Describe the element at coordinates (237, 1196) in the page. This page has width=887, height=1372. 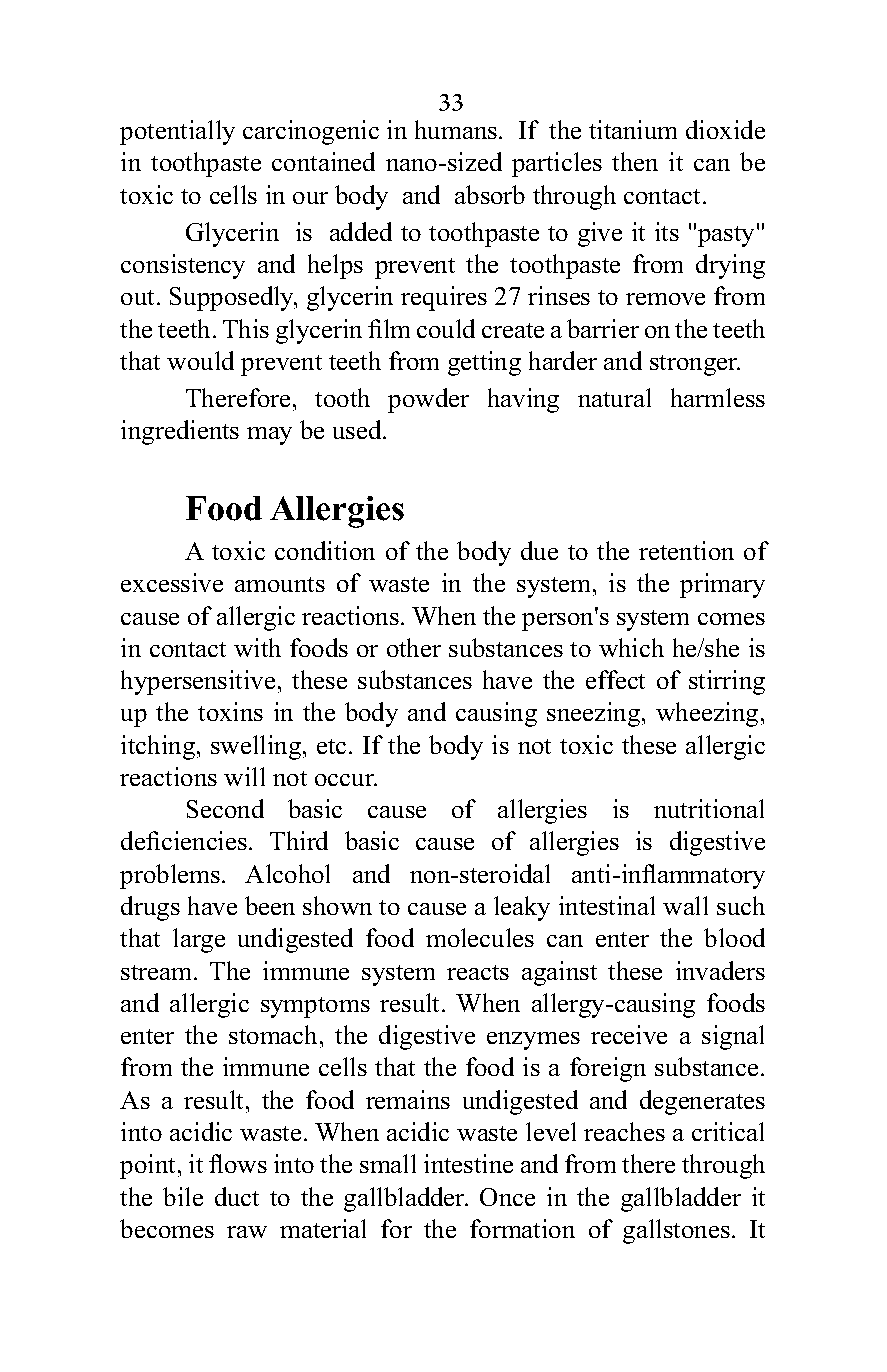
I see `duct` at that location.
